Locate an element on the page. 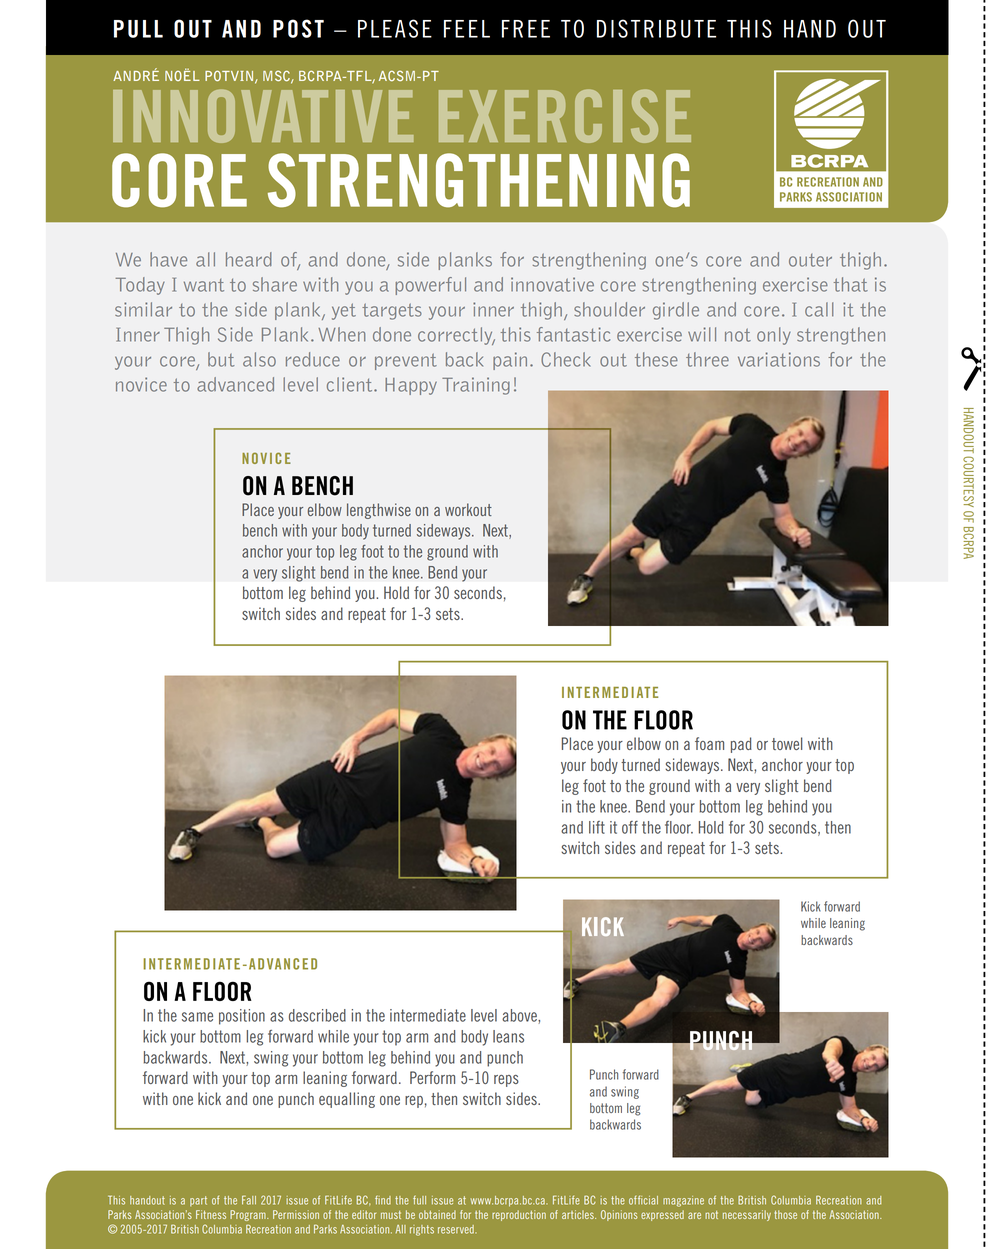 The image size is (999, 1249). FEEL is located at coordinates (467, 29).
